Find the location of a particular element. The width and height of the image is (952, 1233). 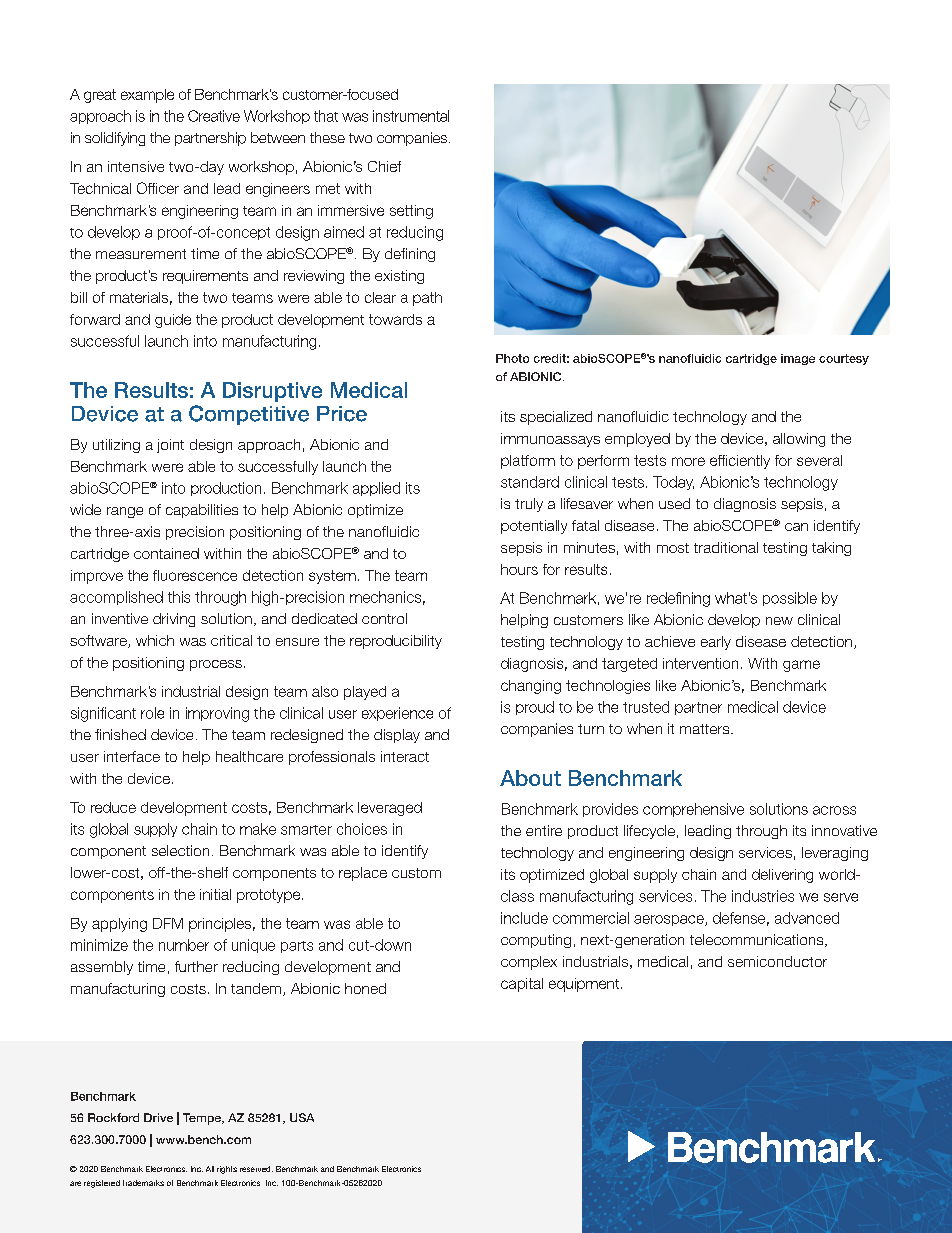

Drive is located at coordinates (158, 1117).
